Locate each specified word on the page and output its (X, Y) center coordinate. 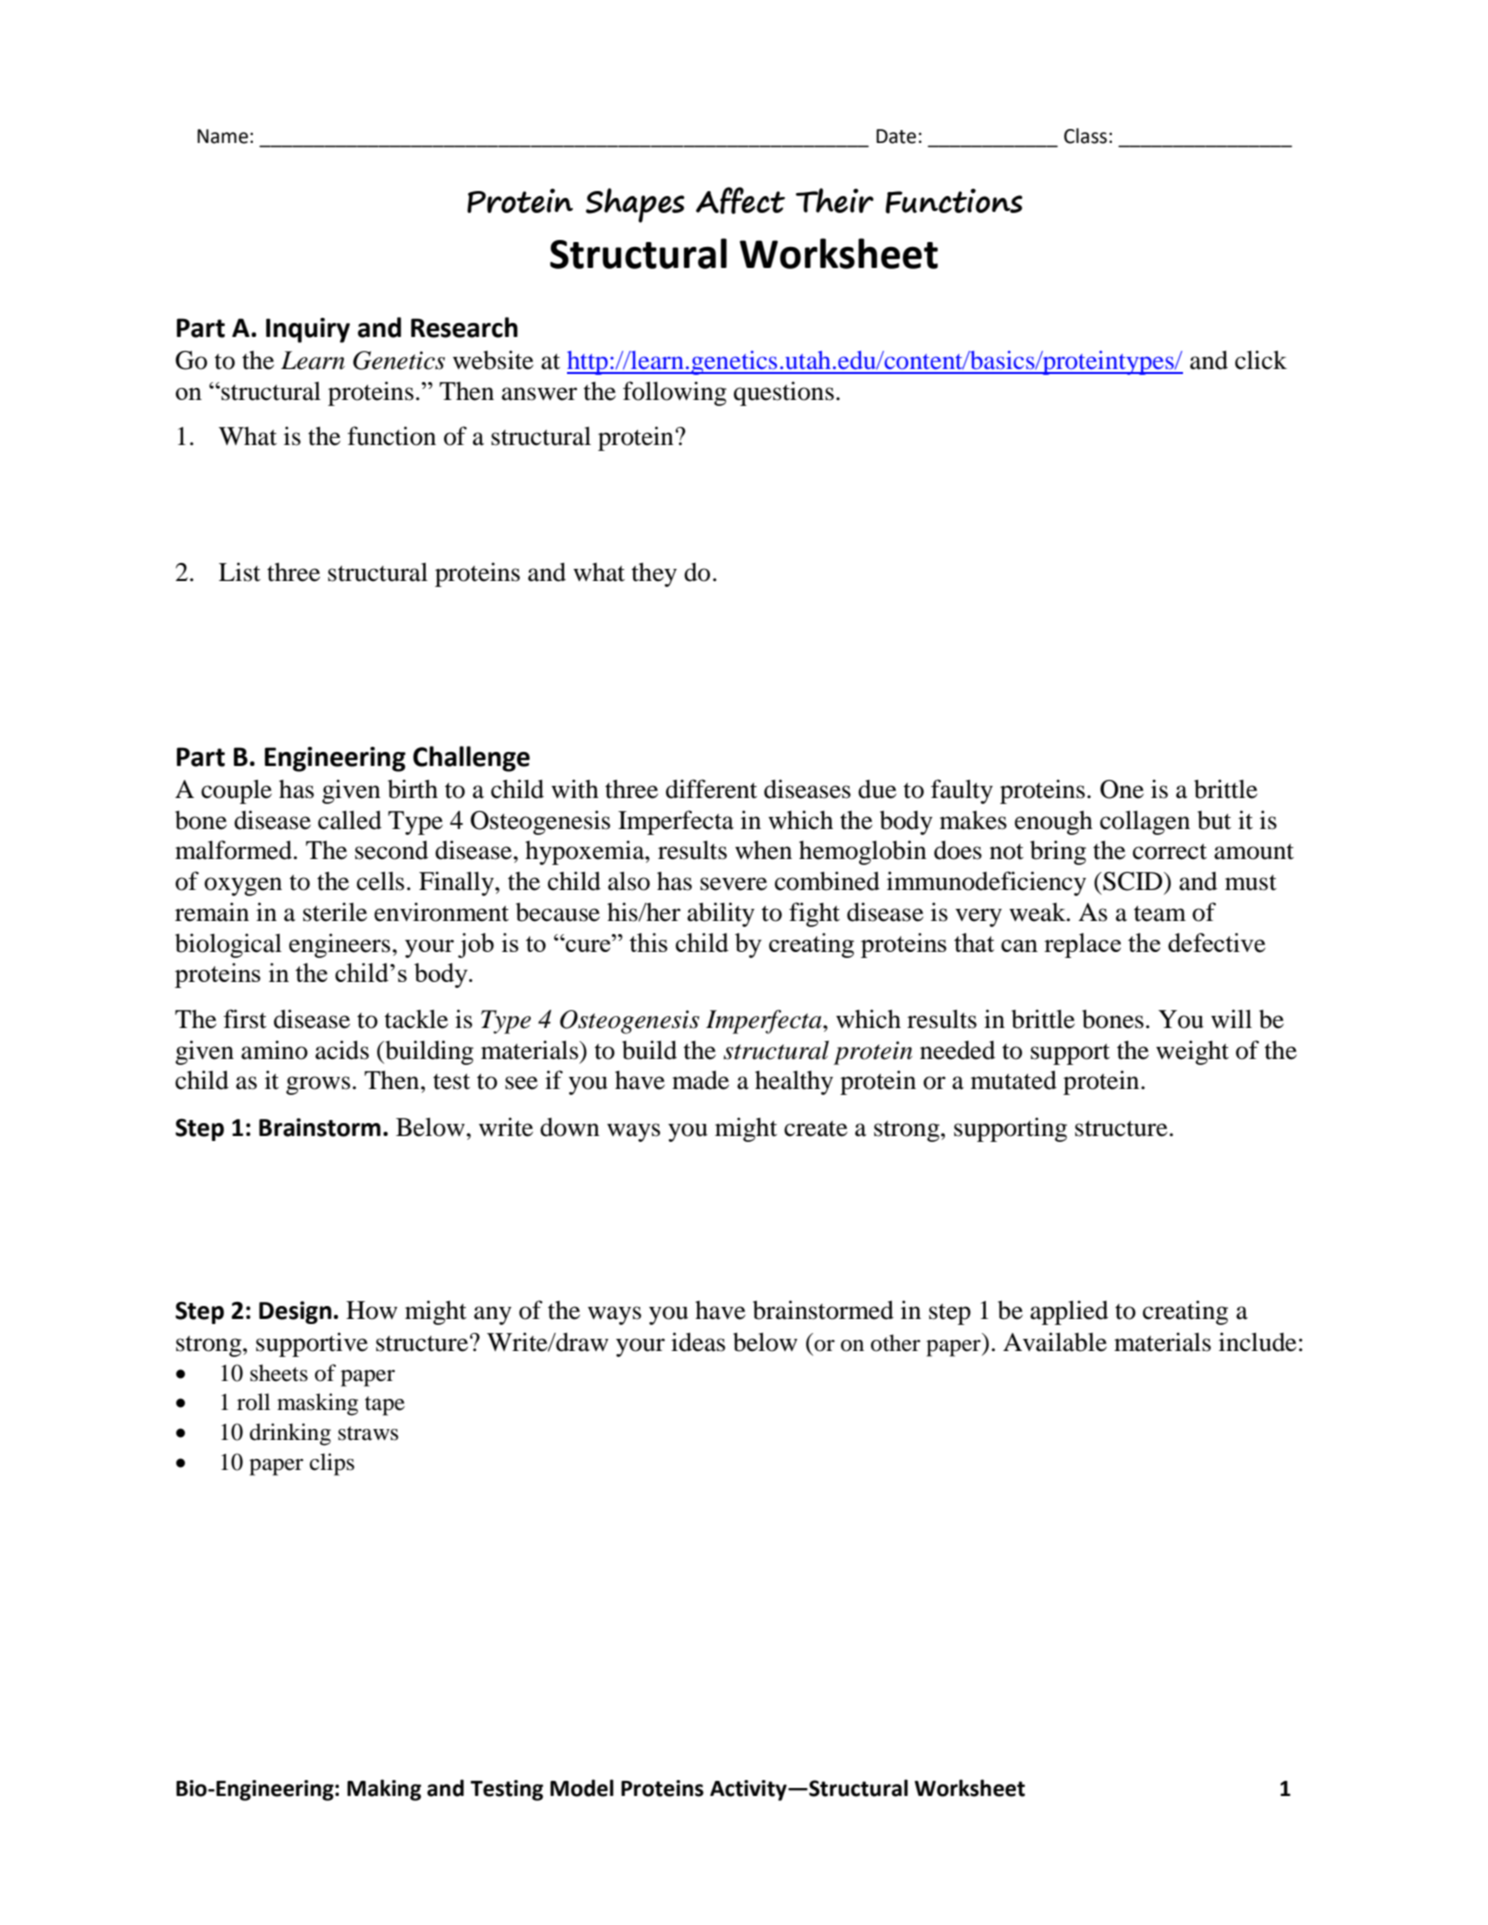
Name (222, 136)
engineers (341, 945)
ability (721, 914)
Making (384, 1790)
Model (582, 1788)
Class (1085, 136)
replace (1082, 945)
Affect (740, 200)
